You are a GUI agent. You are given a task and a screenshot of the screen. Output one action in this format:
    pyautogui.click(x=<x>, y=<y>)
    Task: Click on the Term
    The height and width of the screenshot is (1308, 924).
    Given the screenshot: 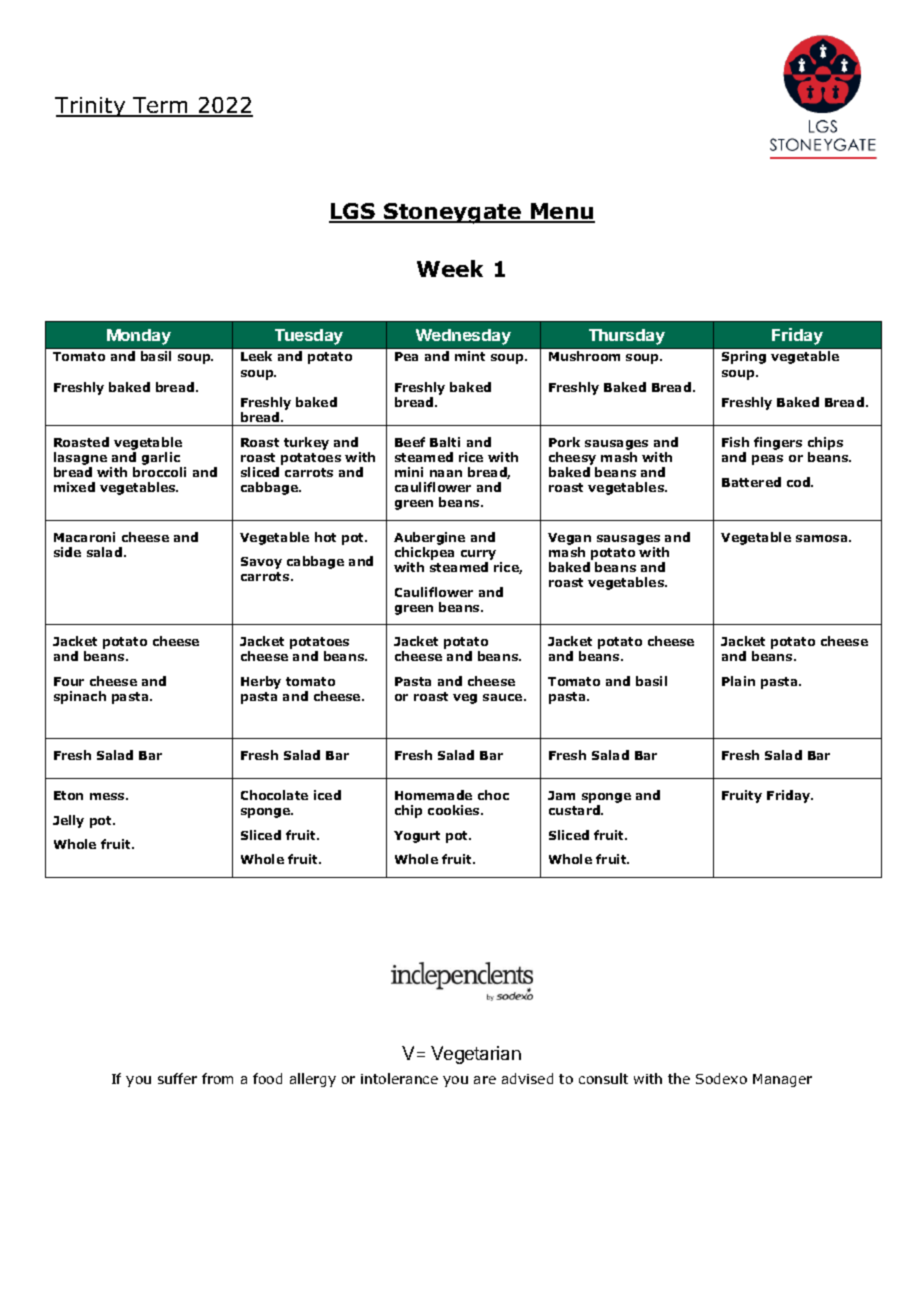 What is the action you would take?
    pyautogui.click(x=161, y=106)
